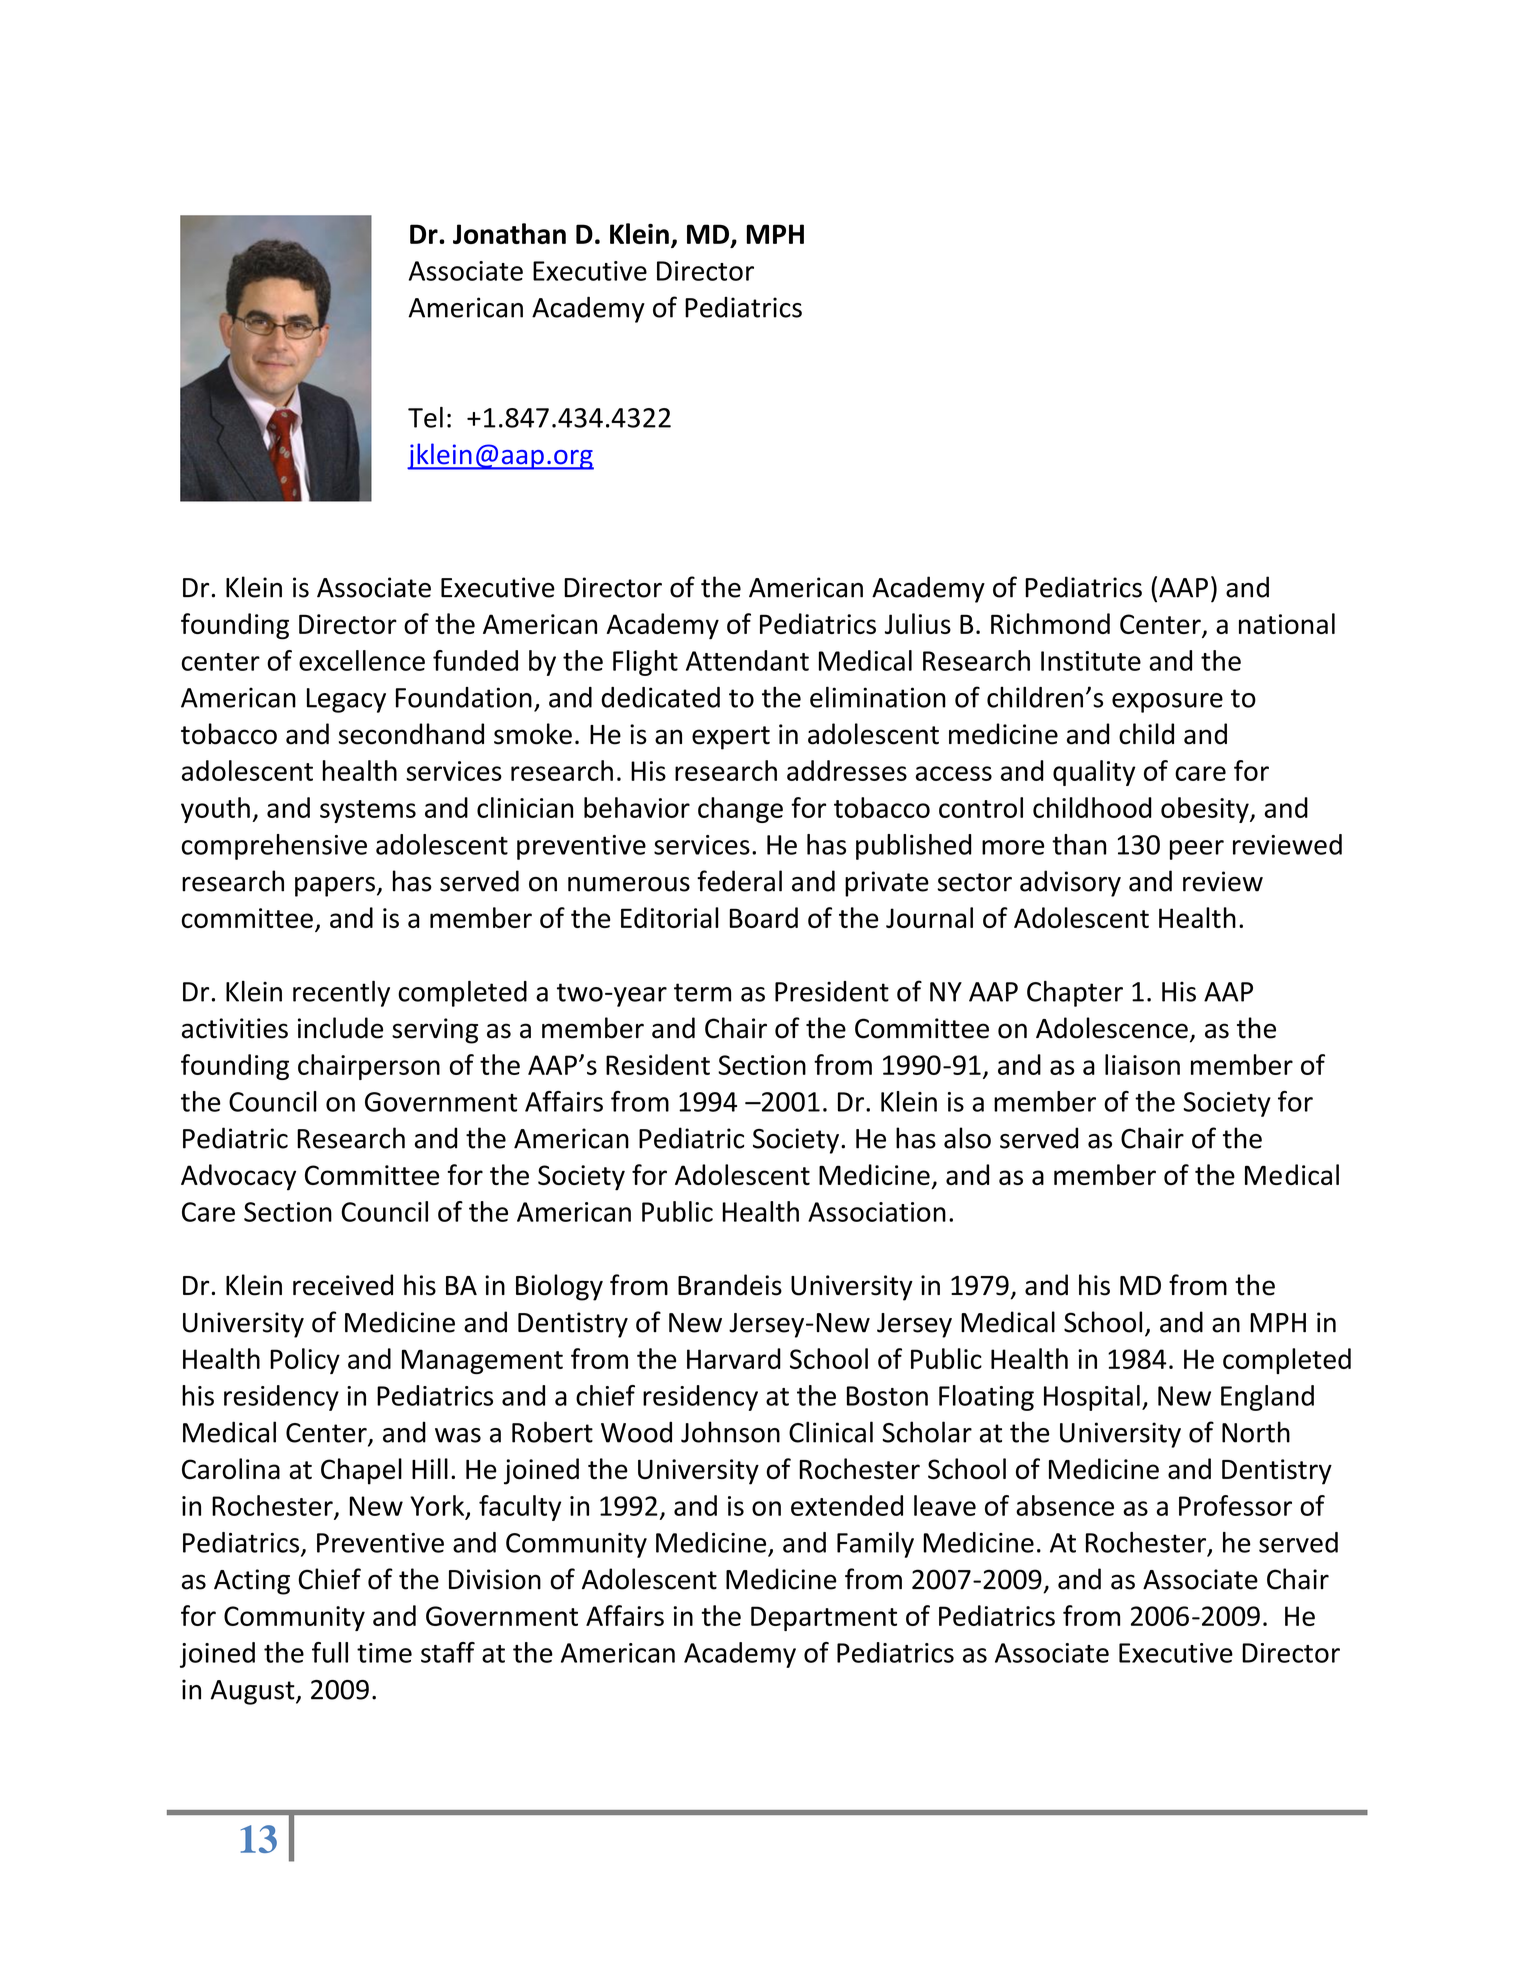 Image resolution: width=1534 pixels, height=1986 pixels. What do you see at coordinates (425, 417) in the screenshot?
I see `Tel` at bounding box center [425, 417].
